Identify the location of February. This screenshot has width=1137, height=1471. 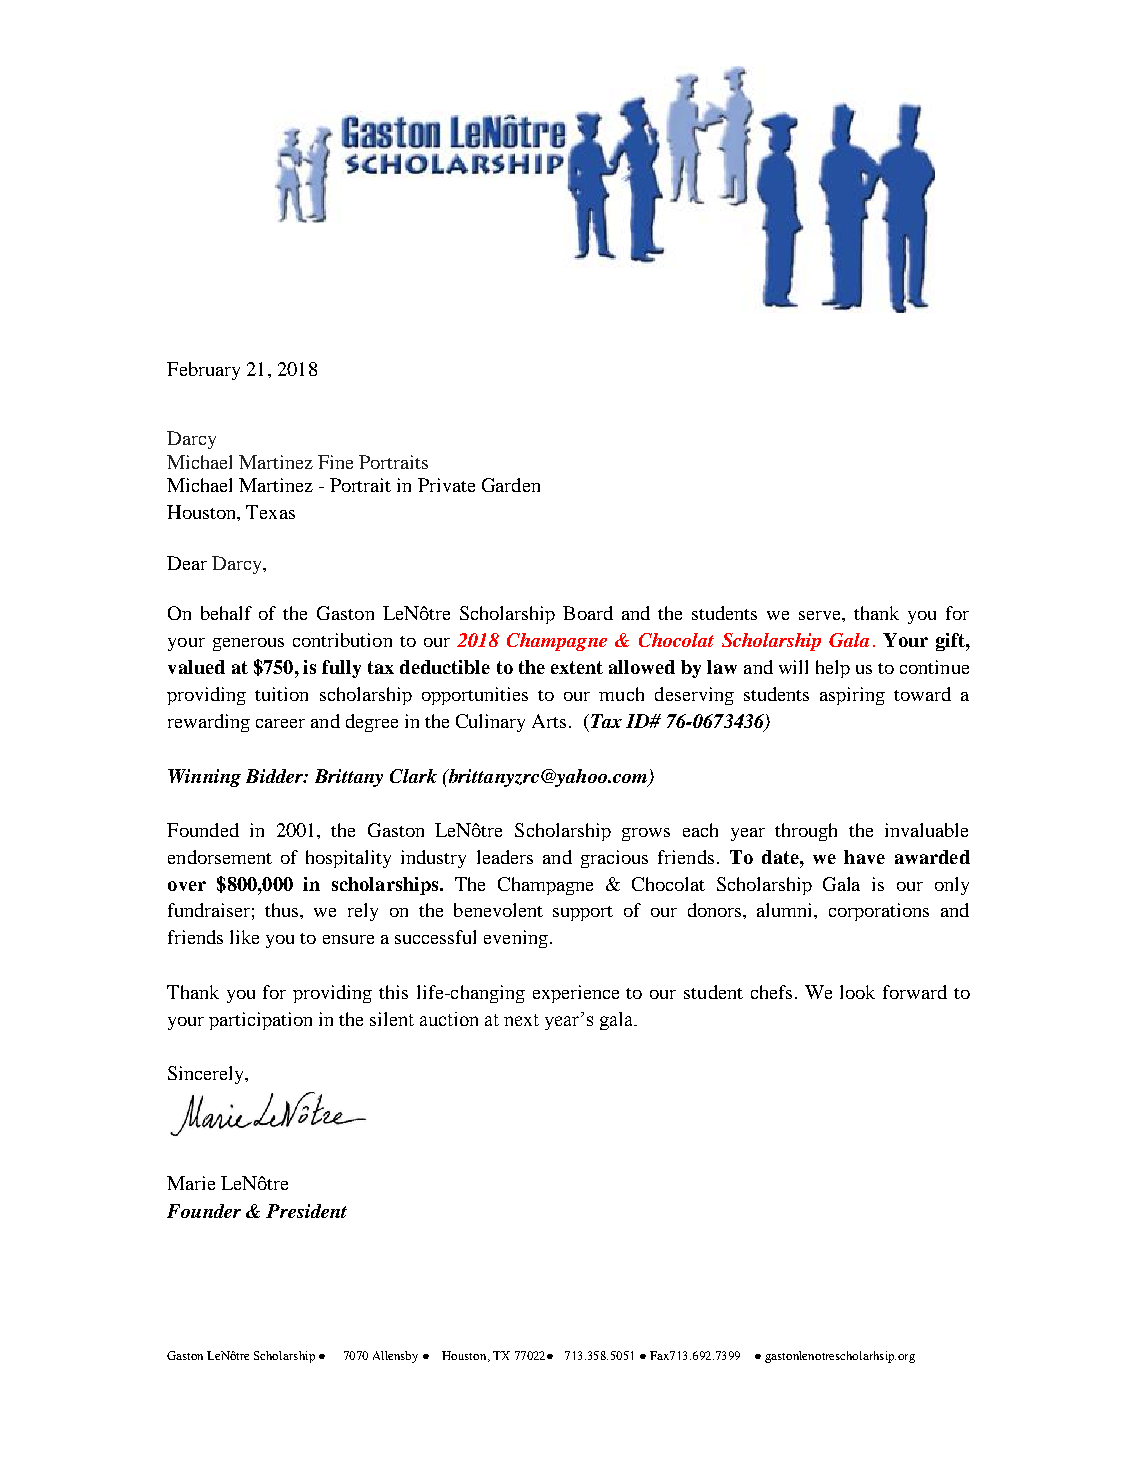
(203, 371).
